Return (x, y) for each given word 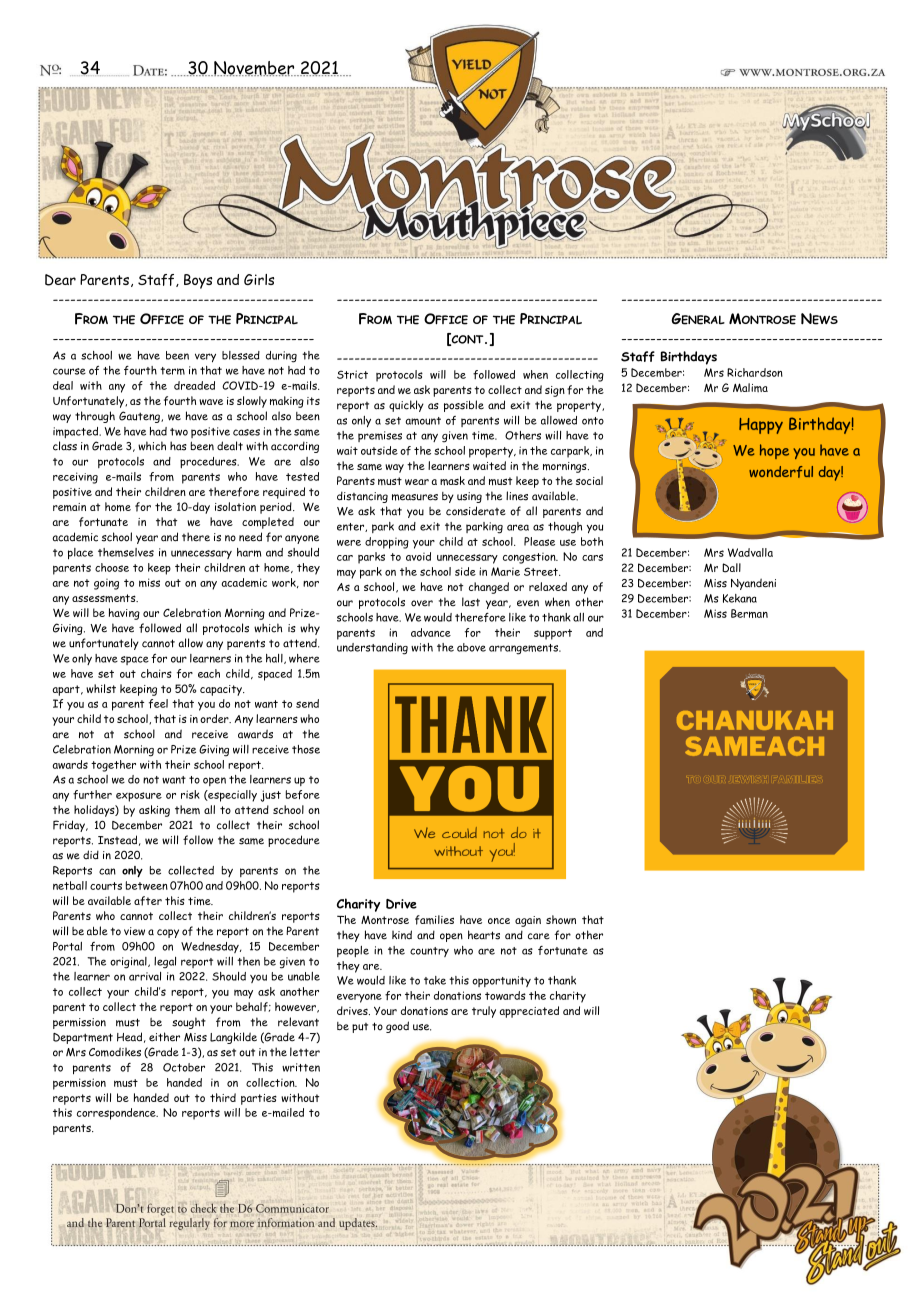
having (124, 614)
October (184, 1067)
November (254, 68)
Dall (731, 568)
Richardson (755, 372)
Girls (259, 279)
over (422, 603)
